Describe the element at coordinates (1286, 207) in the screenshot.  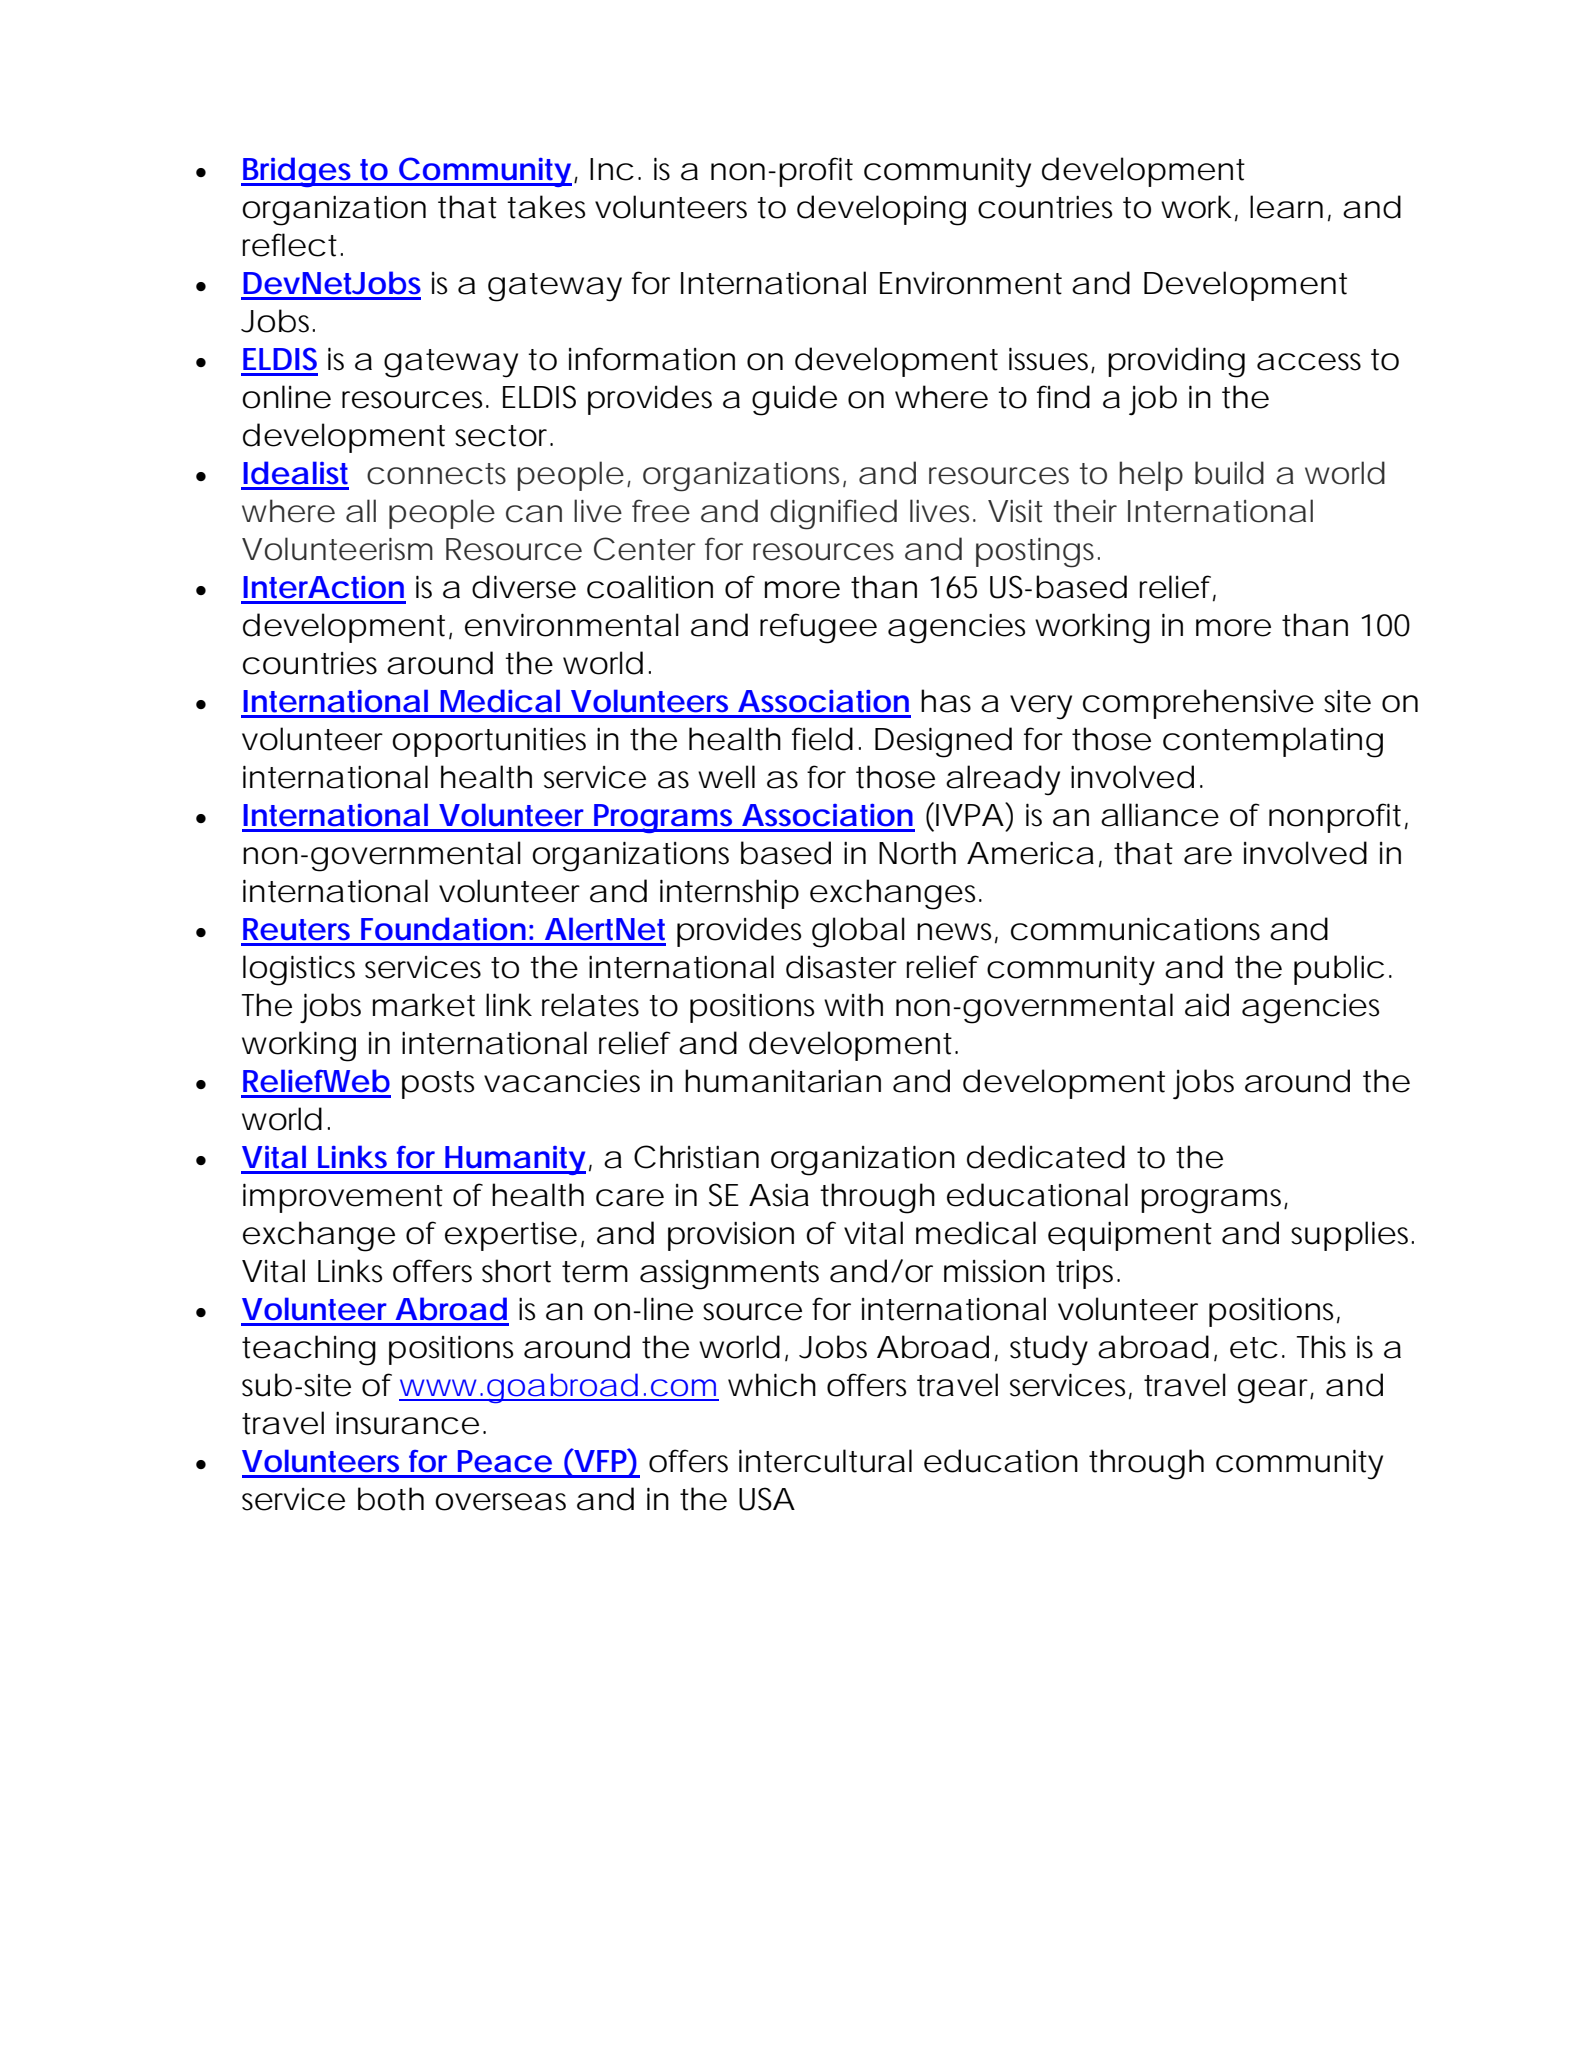
I see `learn` at that location.
